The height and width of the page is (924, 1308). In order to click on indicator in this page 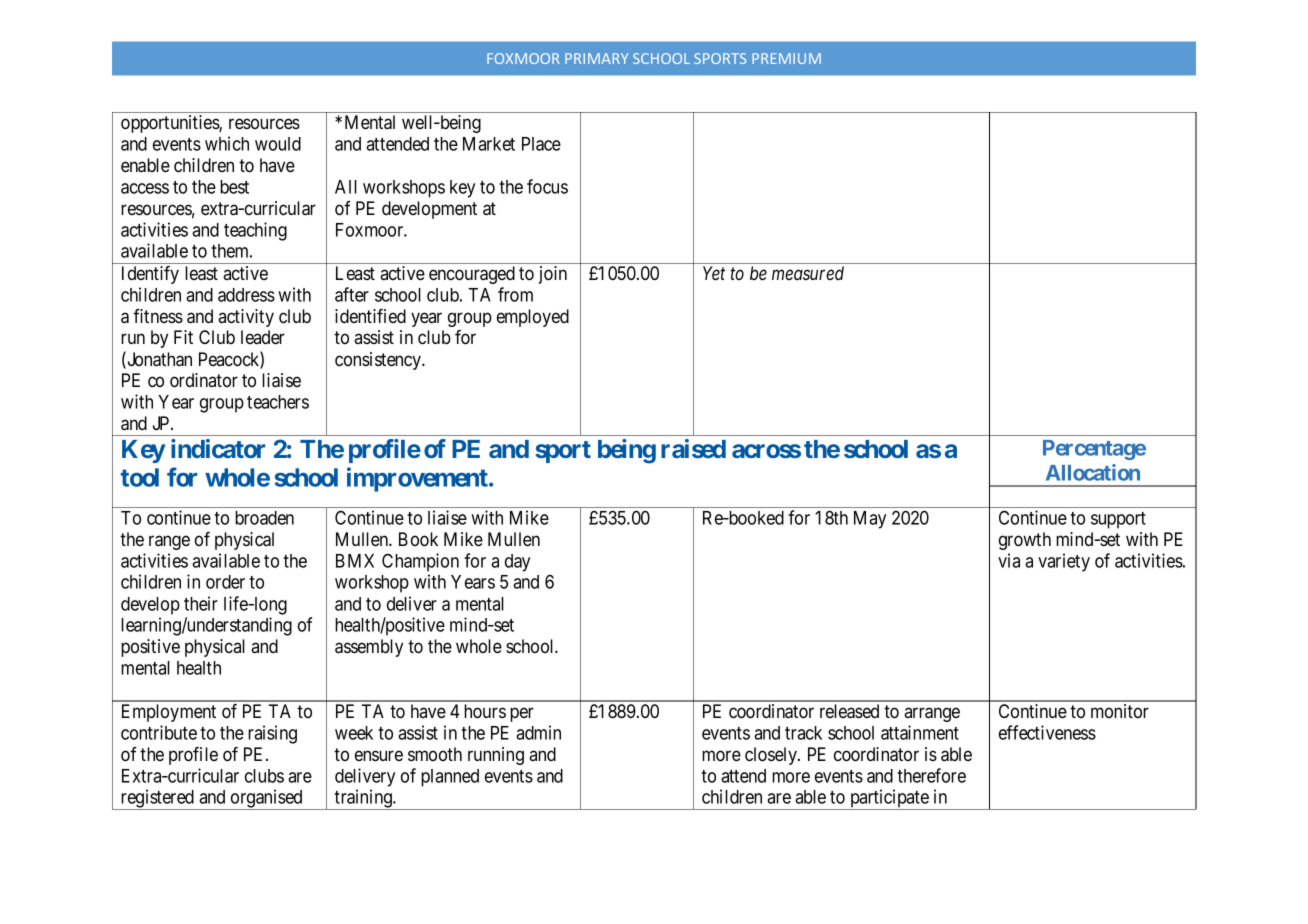, I will do `click(218, 448)`.
